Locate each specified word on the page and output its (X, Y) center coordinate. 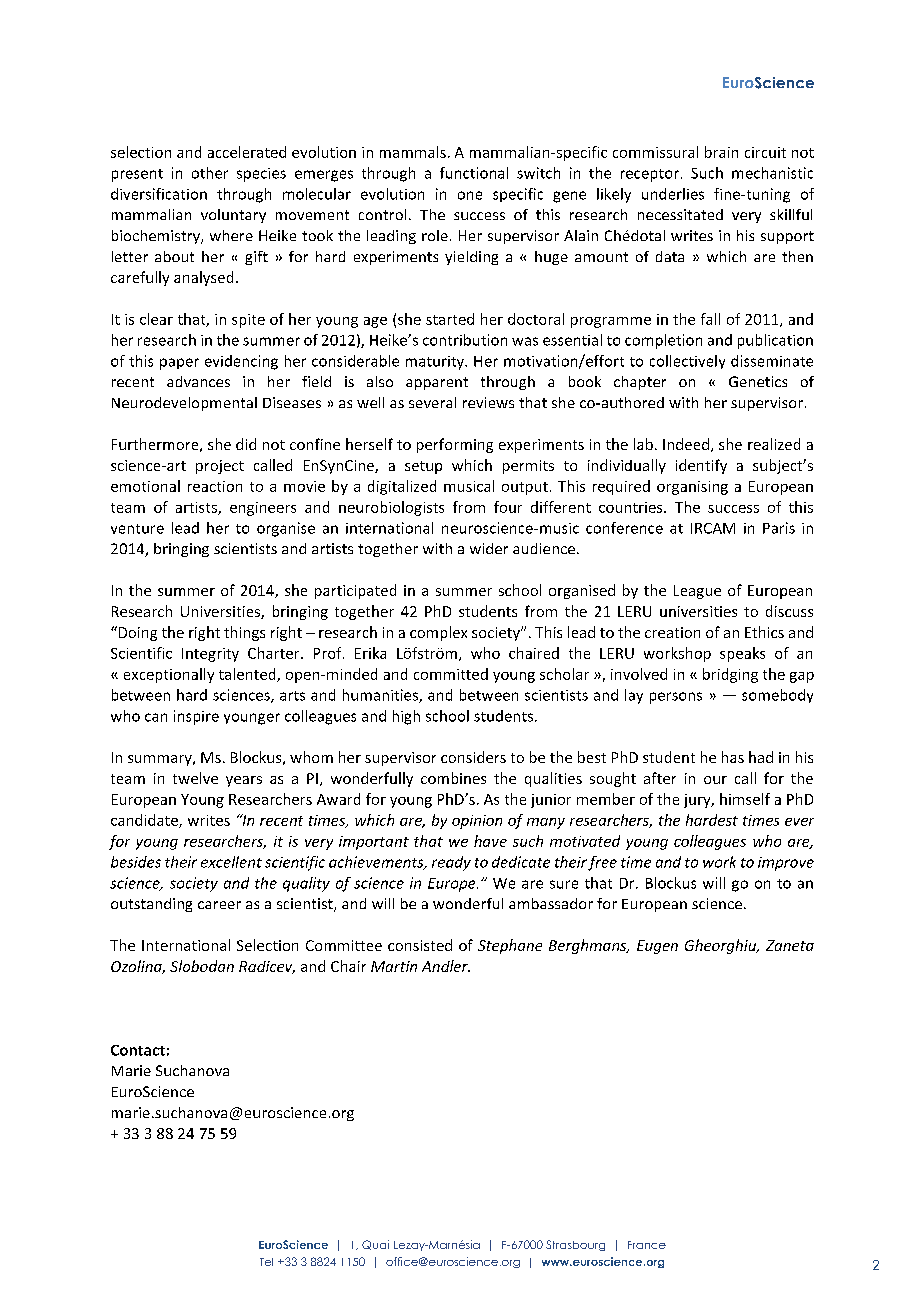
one (470, 195)
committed (451, 674)
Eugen (657, 947)
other (210, 173)
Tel (266, 1262)
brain (721, 152)
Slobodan (202, 966)
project (220, 467)
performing (455, 445)
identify (701, 466)
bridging (730, 675)
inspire (196, 717)
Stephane (510, 946)
